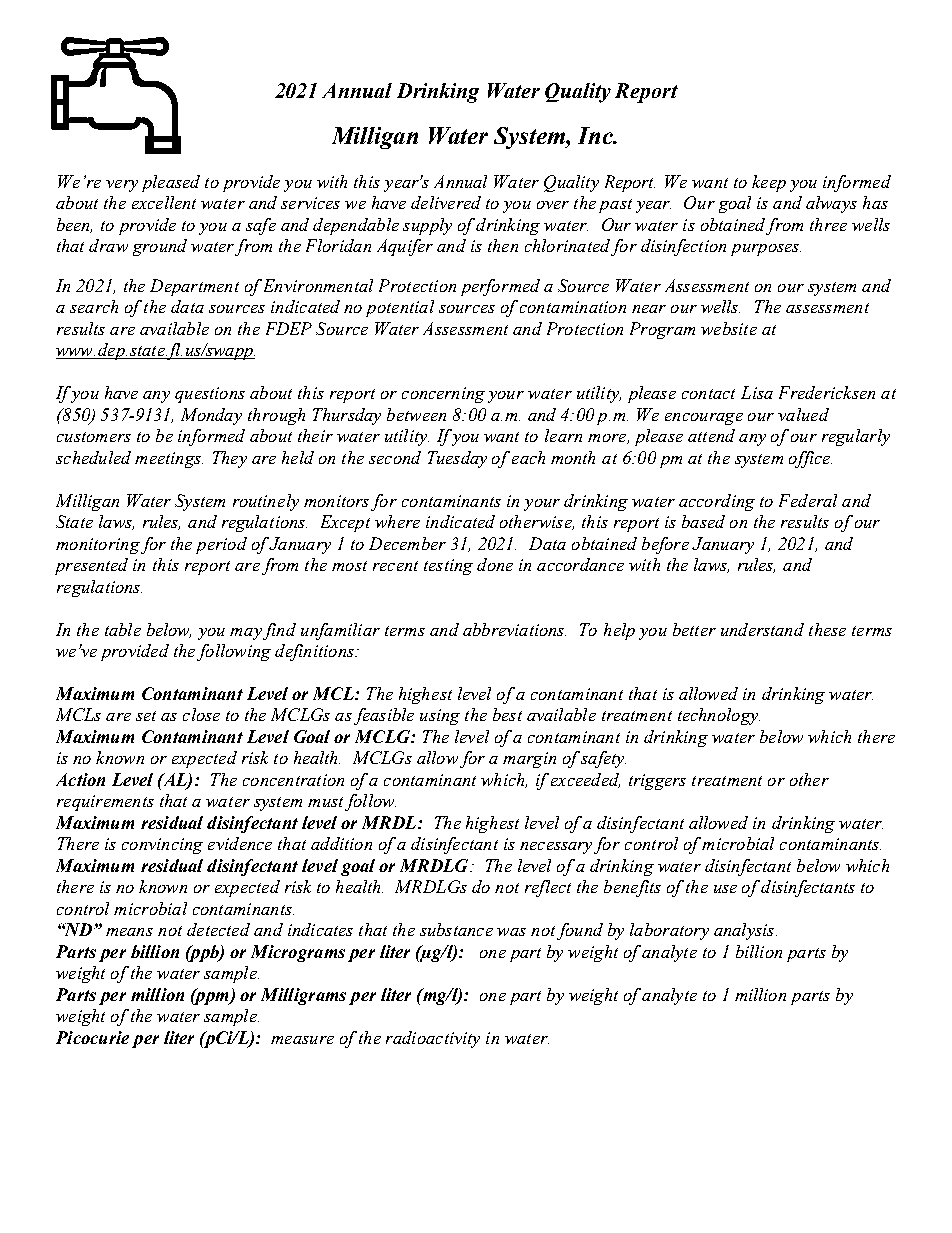  I want to click on understand, so click(762, 629).
